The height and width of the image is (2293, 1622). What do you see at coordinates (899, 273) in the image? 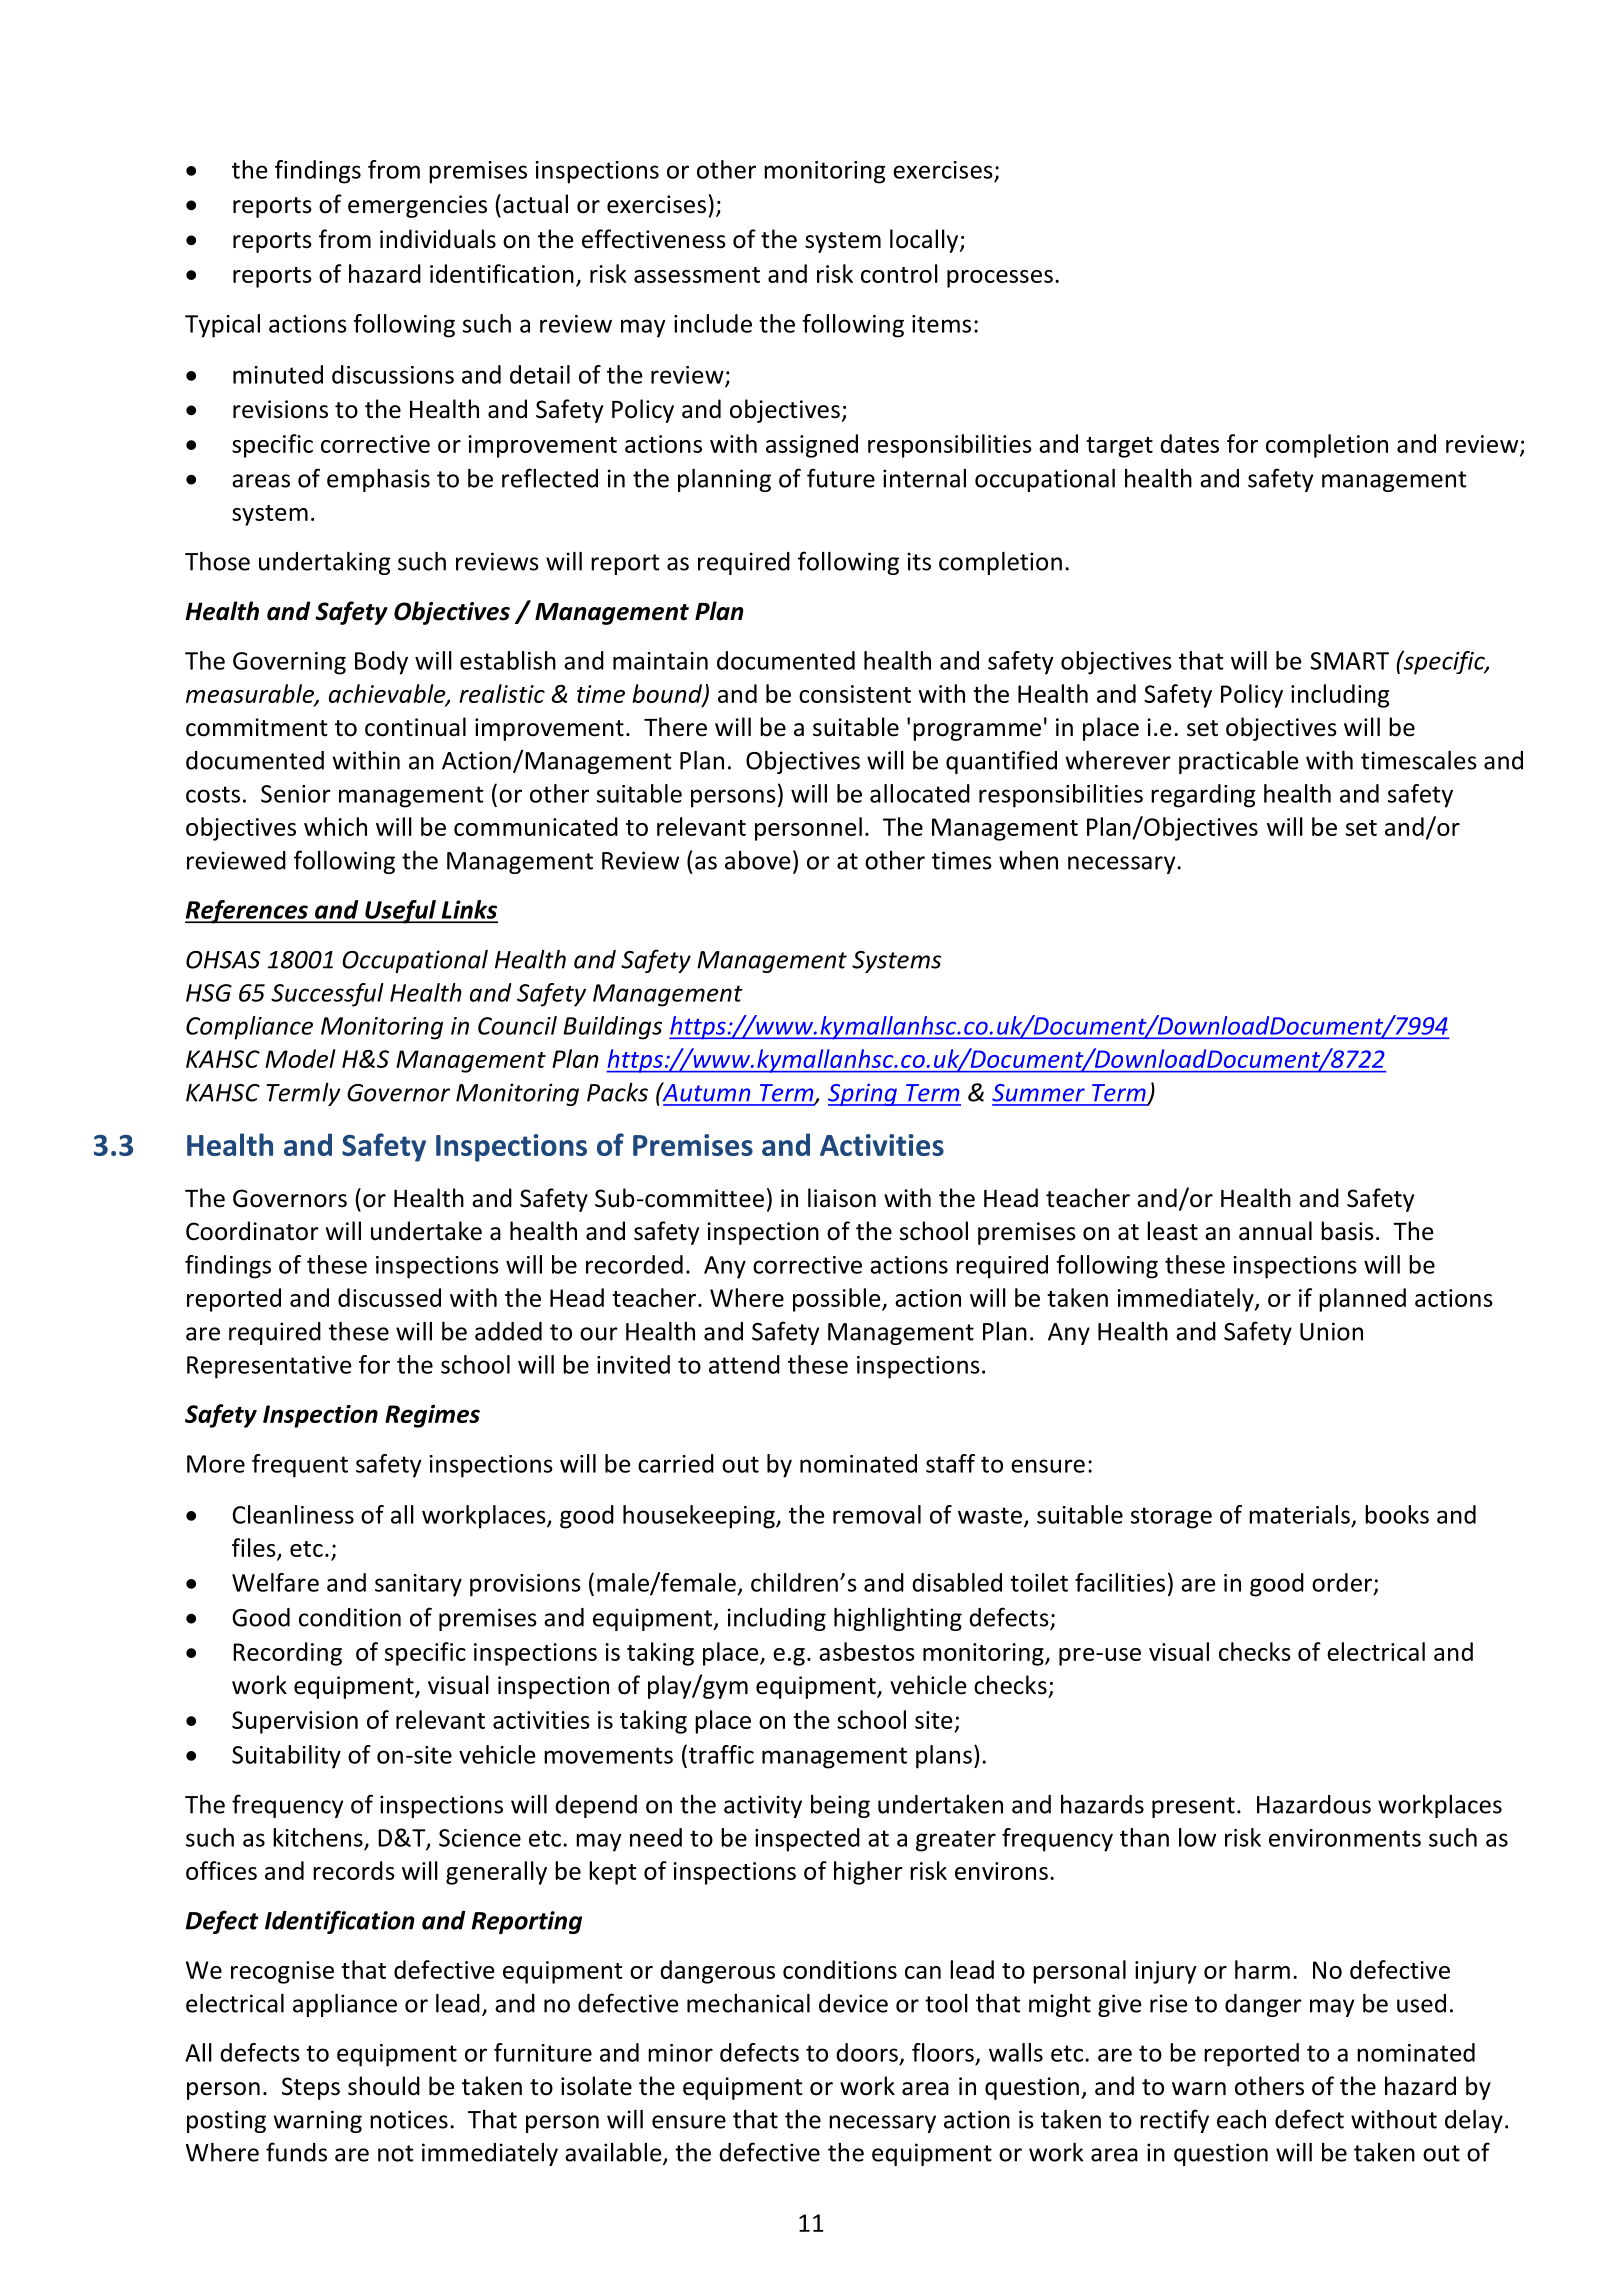
I see `control` at bounding box center [899, 273].
